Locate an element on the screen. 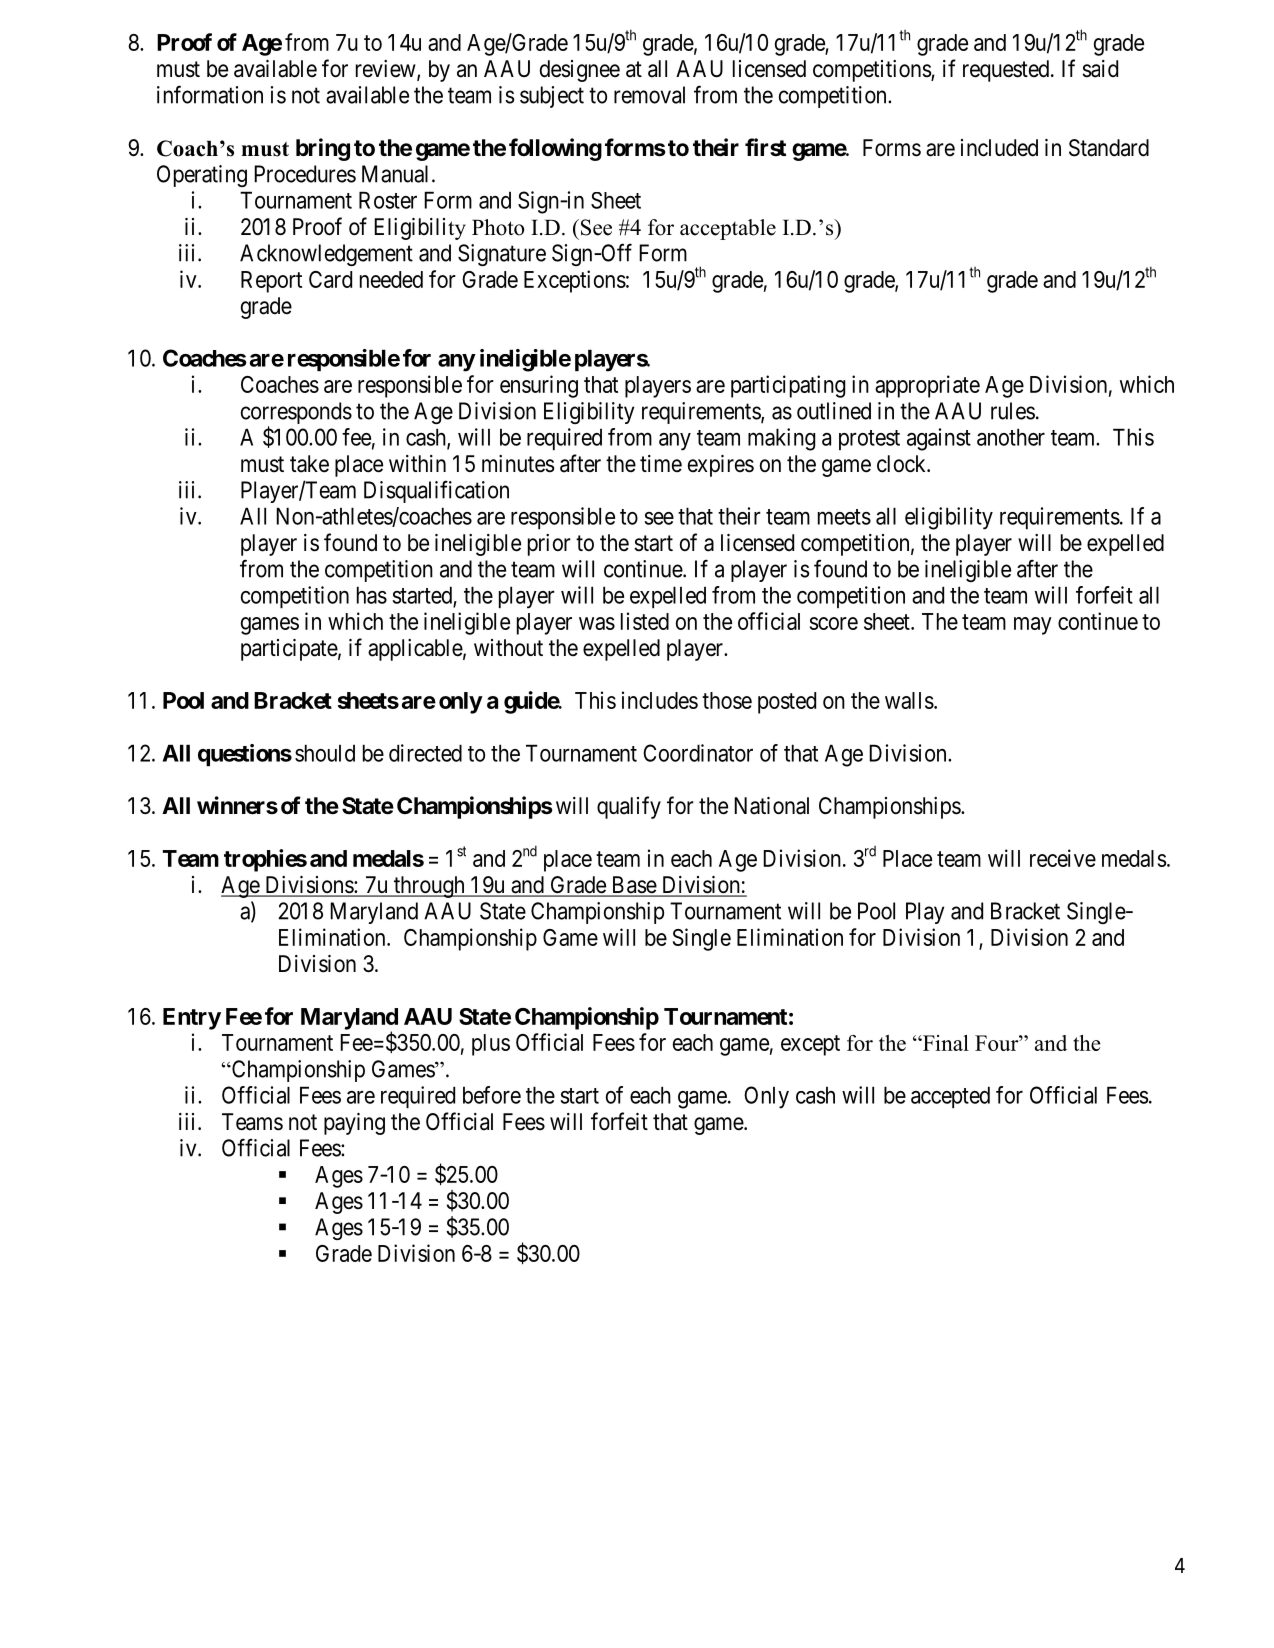 Image resolution: width=1274 pixels, height=1648 pixels. listed is located at coordinates (645, 621).
